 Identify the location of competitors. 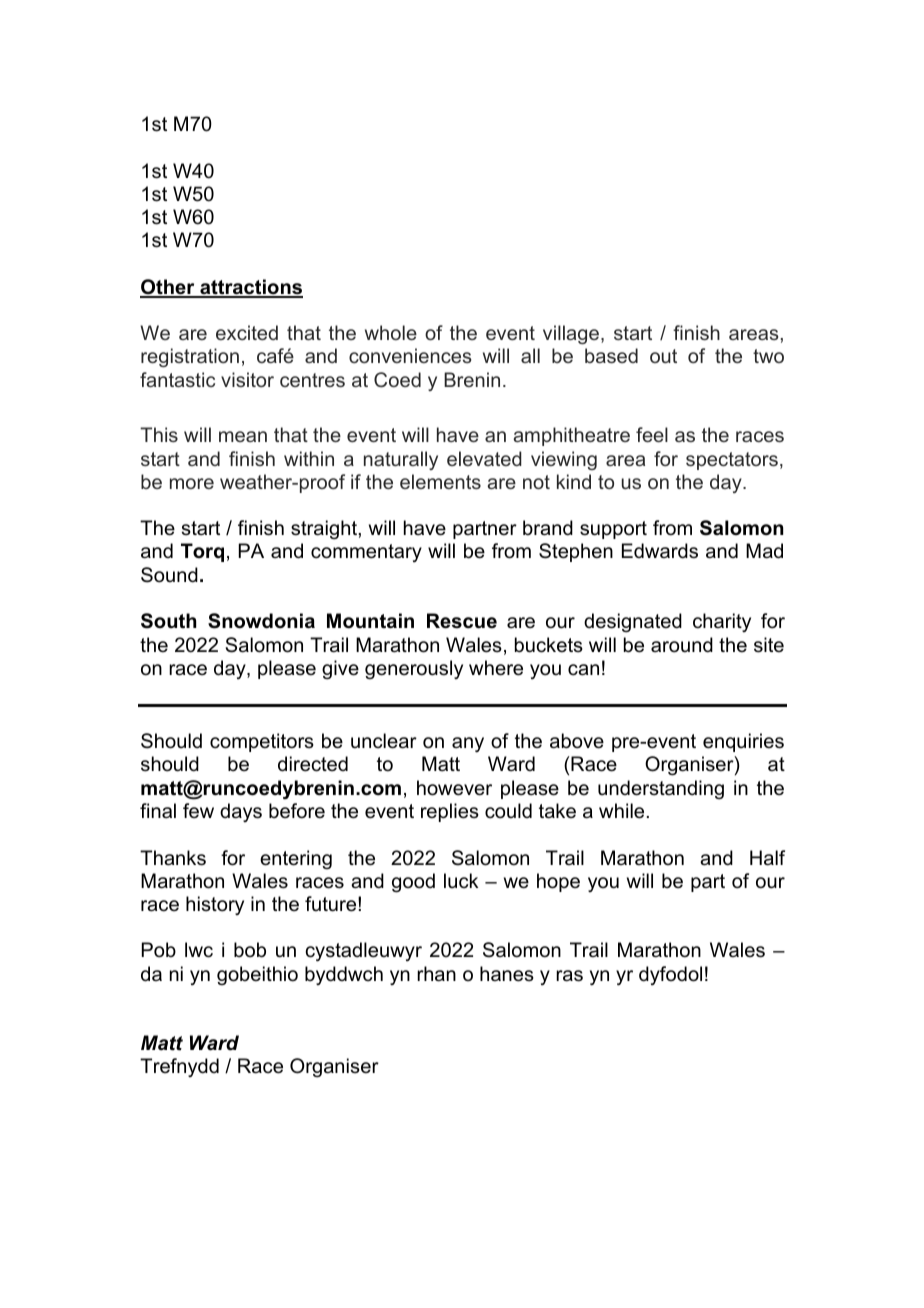
(262, 742).
